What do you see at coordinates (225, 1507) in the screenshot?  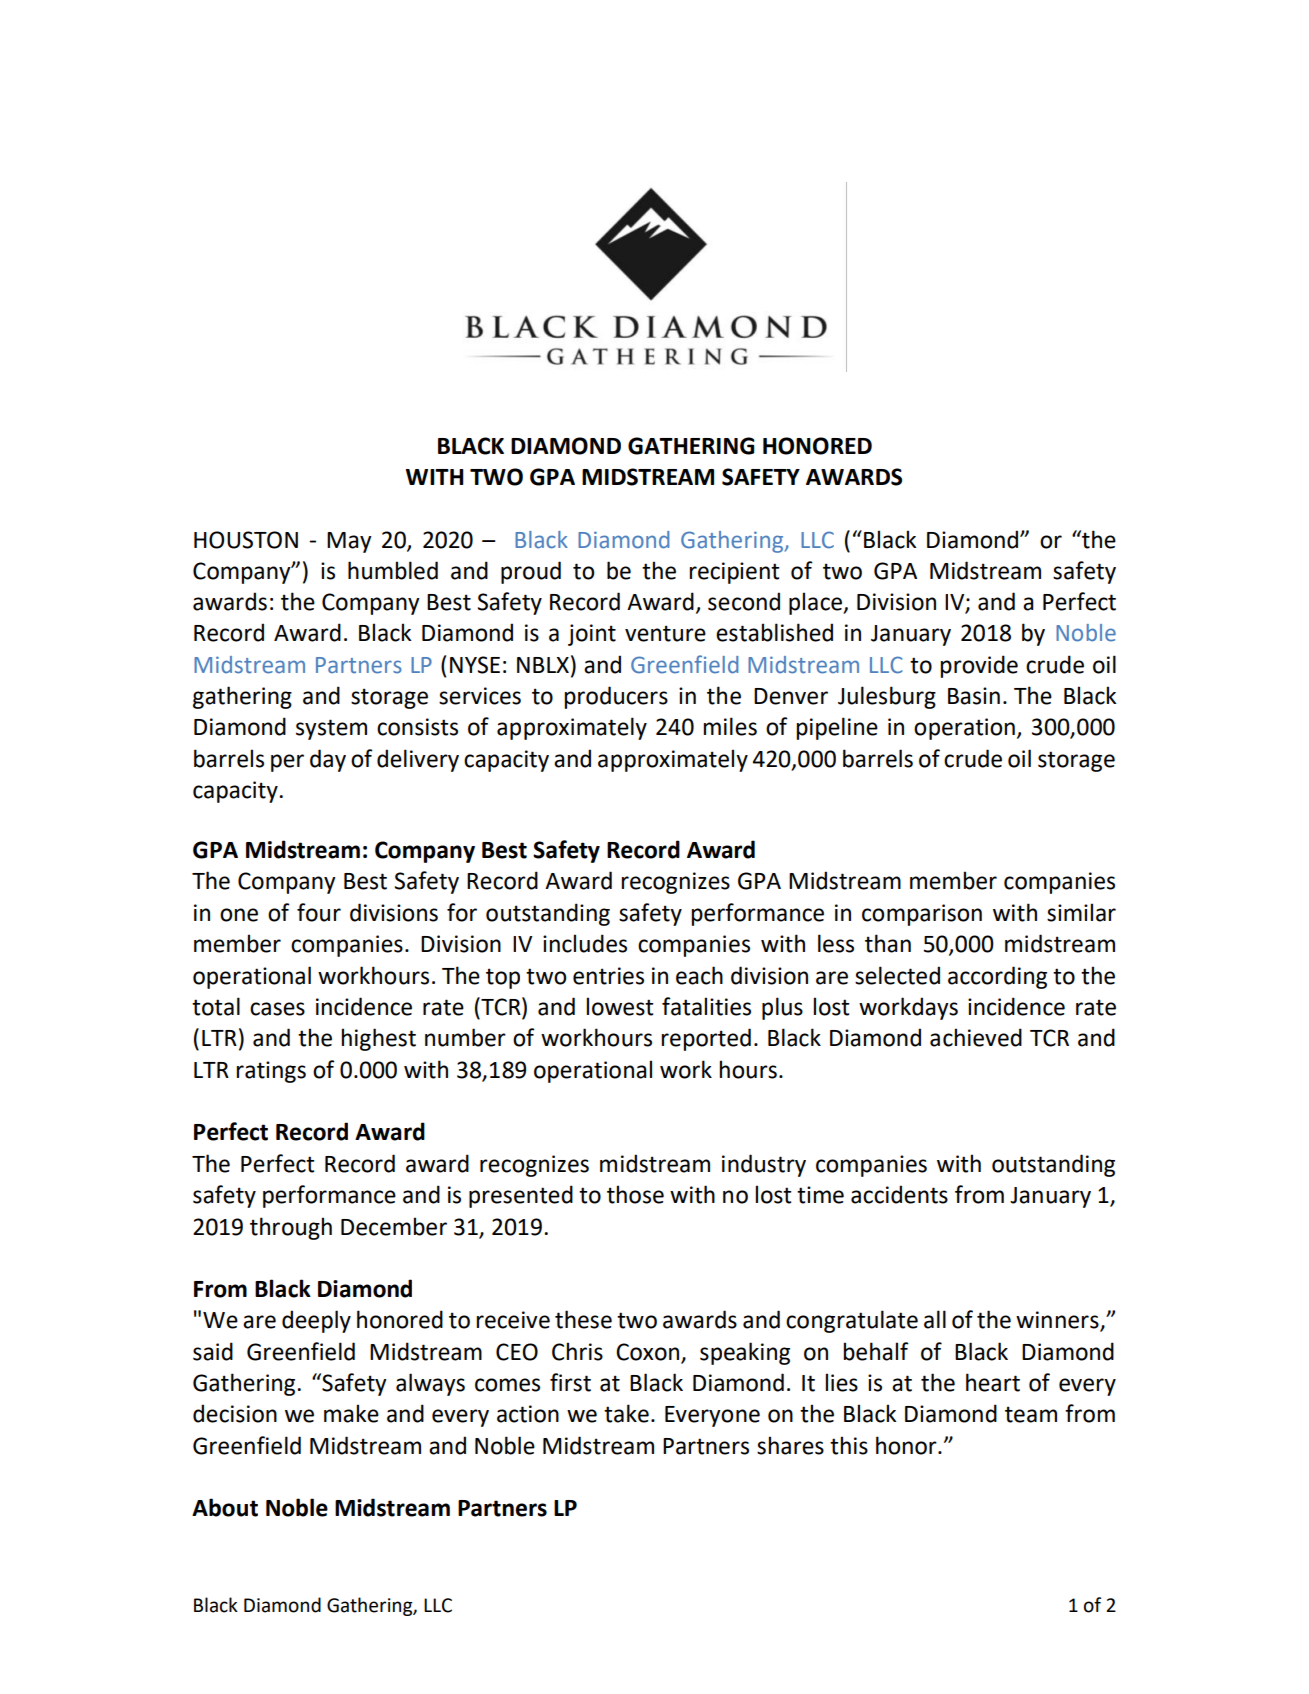 I see `About` at bounding box center [225, 1507].
